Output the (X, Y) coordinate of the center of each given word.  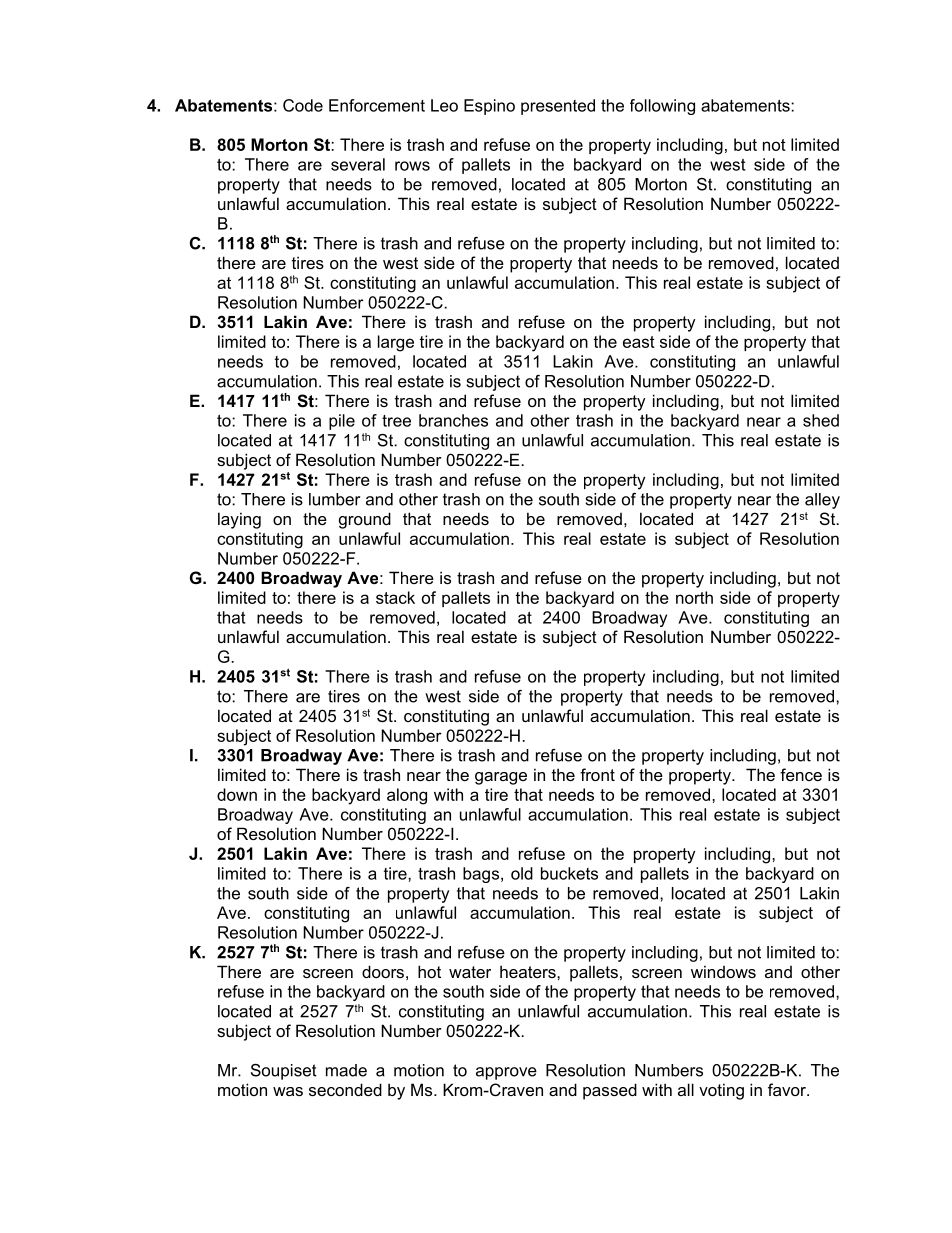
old (522, 873)
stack (395, 597)
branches (453, 420)
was (288, 1091)
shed (821, 420)
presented (558, 107)
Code (303, 105)
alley (822, 501)
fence (801, 774)
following (662, 107)
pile (342, 422)
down (237, 794)
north (694, 597)
